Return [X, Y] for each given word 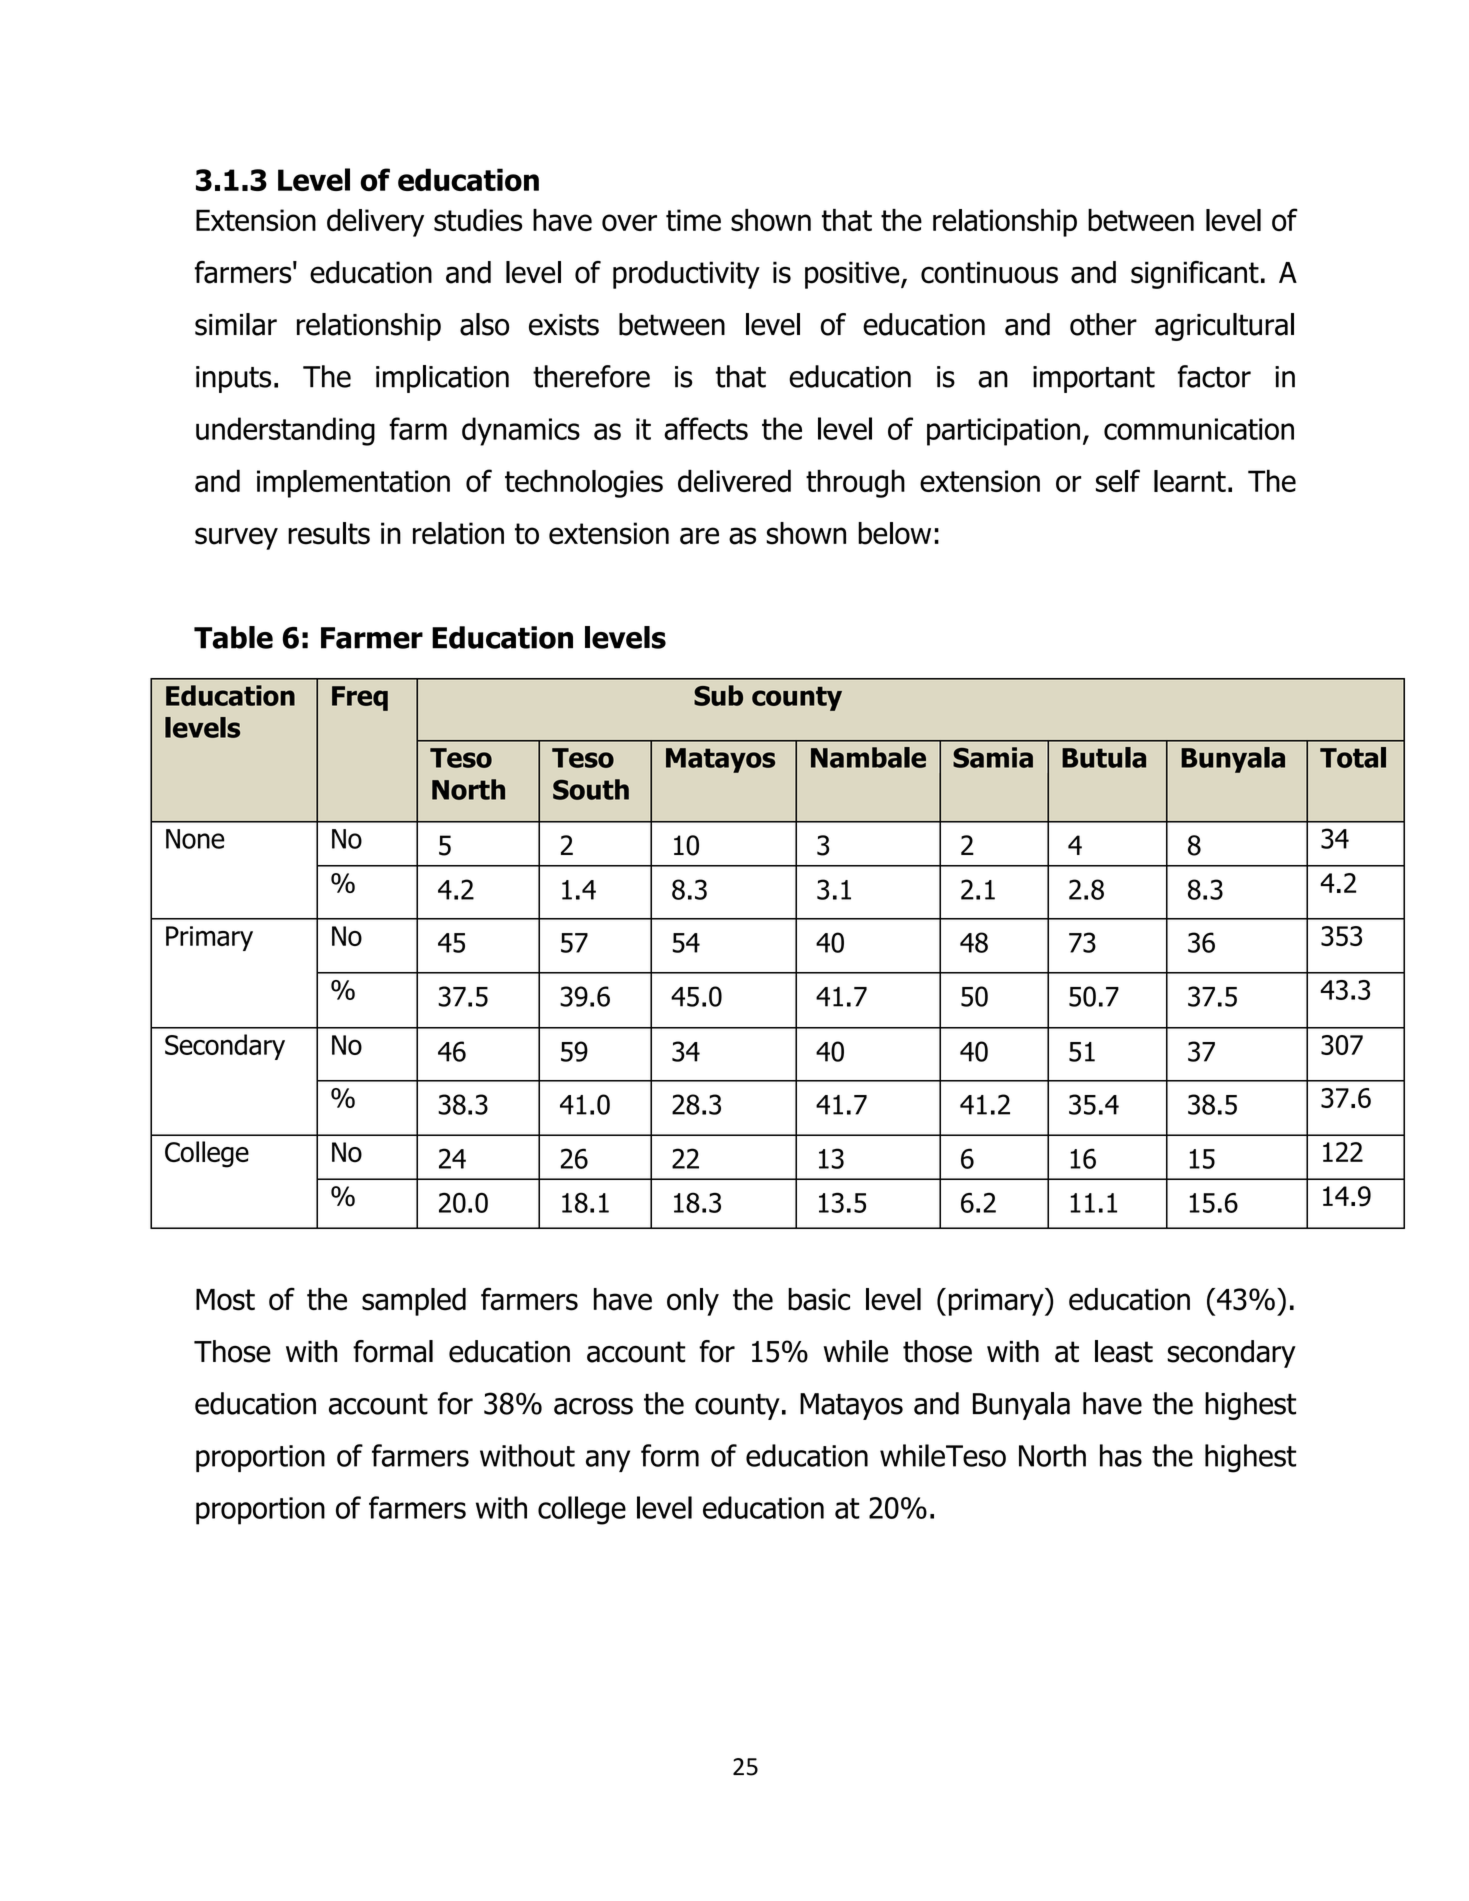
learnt [1190, 481]
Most [225, 1300]
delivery [375, 223]
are [699, 536]
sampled [414, 1302]
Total [1353, 757]
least [1124, 1351]
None [195, 839]
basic [819, 1299]
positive [853, 275]
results [329, 533]
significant [1195, 275]
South [591, 789]
